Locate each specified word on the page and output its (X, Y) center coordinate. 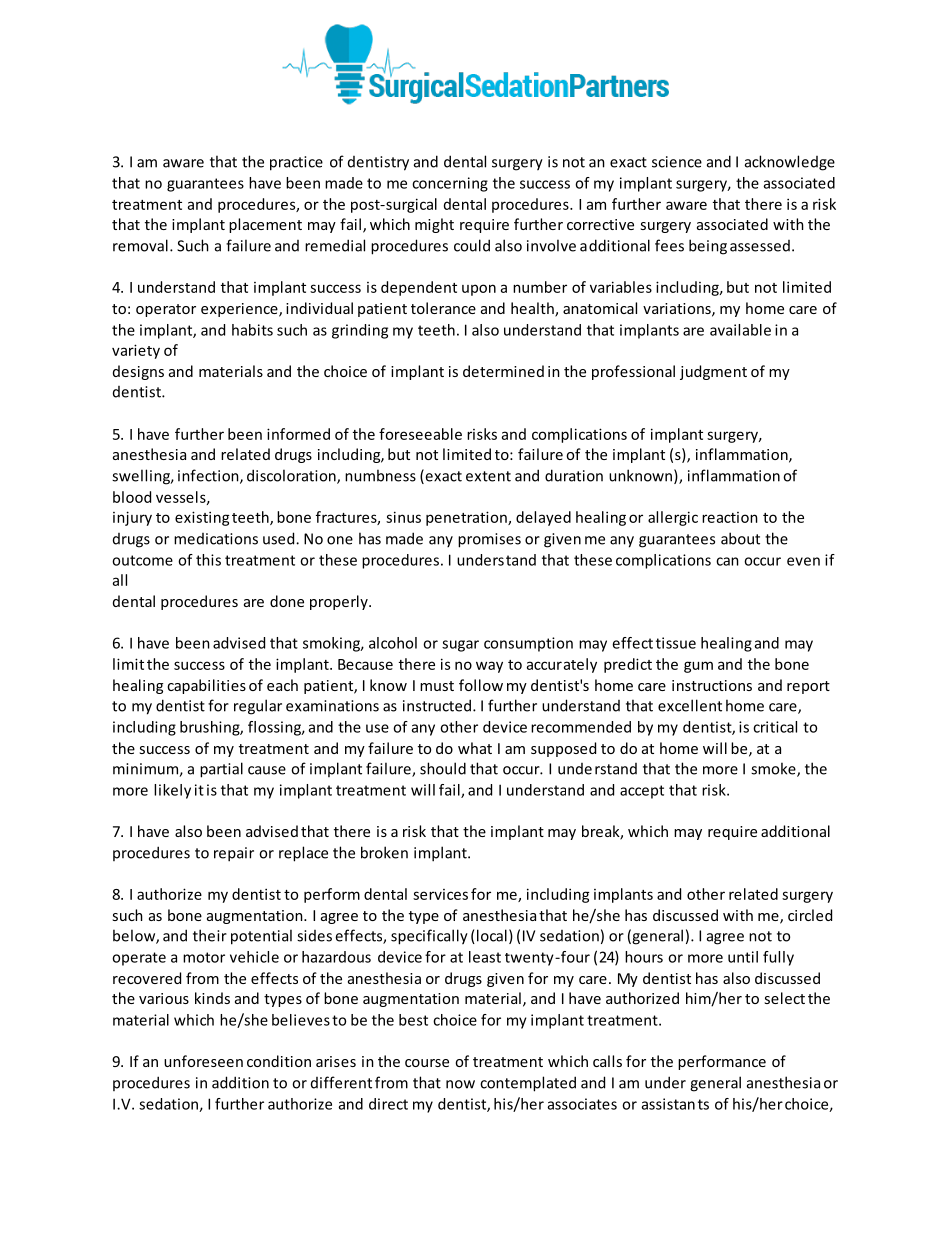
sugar (460, 646)
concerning (450, 184)
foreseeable (420, 434)
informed (298, 434)
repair (234, 854)
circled (810, 915)
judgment (713, 372)
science (677, 162)
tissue (676, 643)
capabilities (206, 686)
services (440, 894)
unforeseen (203, 1061)
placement (265, 225)
